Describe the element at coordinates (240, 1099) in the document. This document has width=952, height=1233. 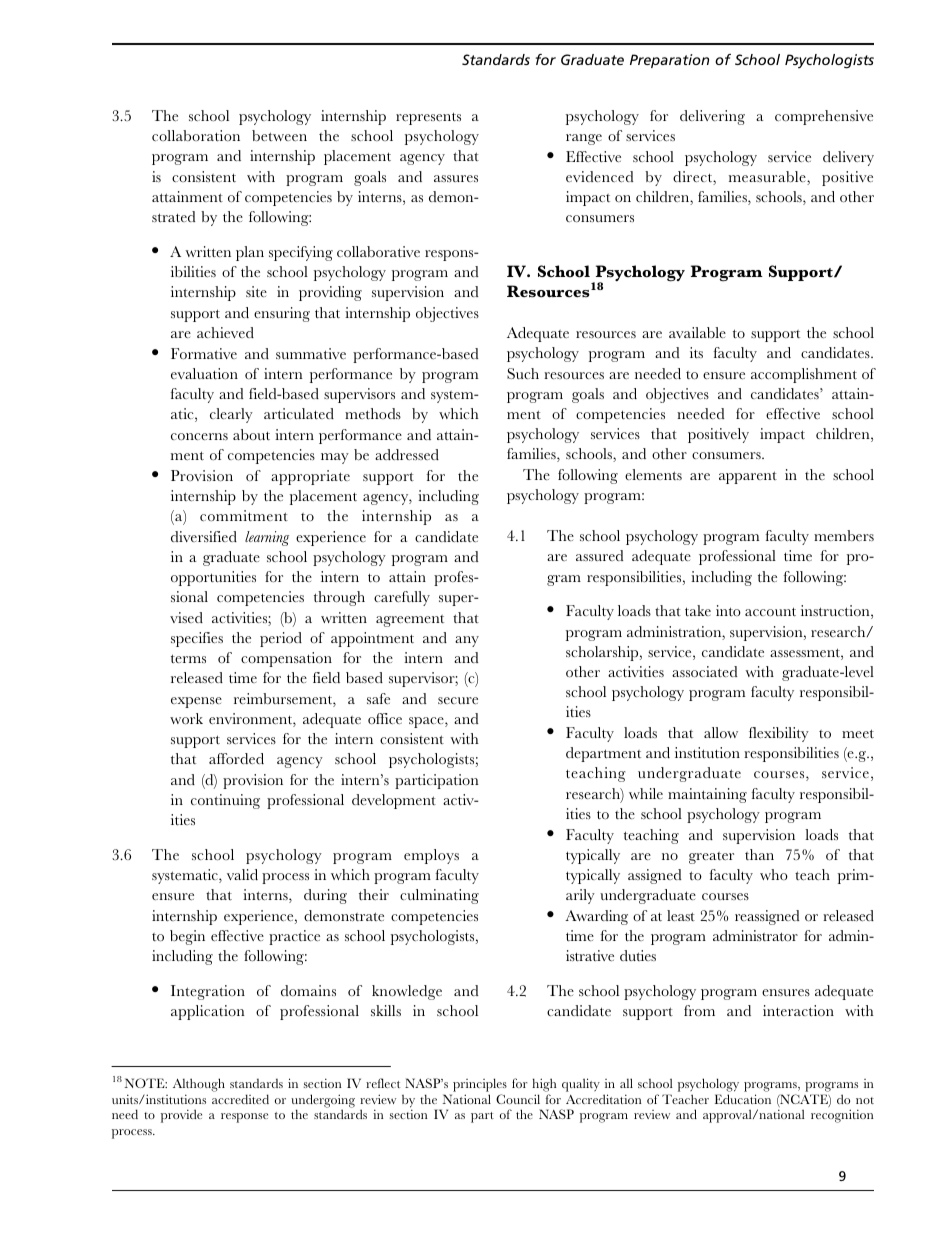
I see `accredited` at that location.
